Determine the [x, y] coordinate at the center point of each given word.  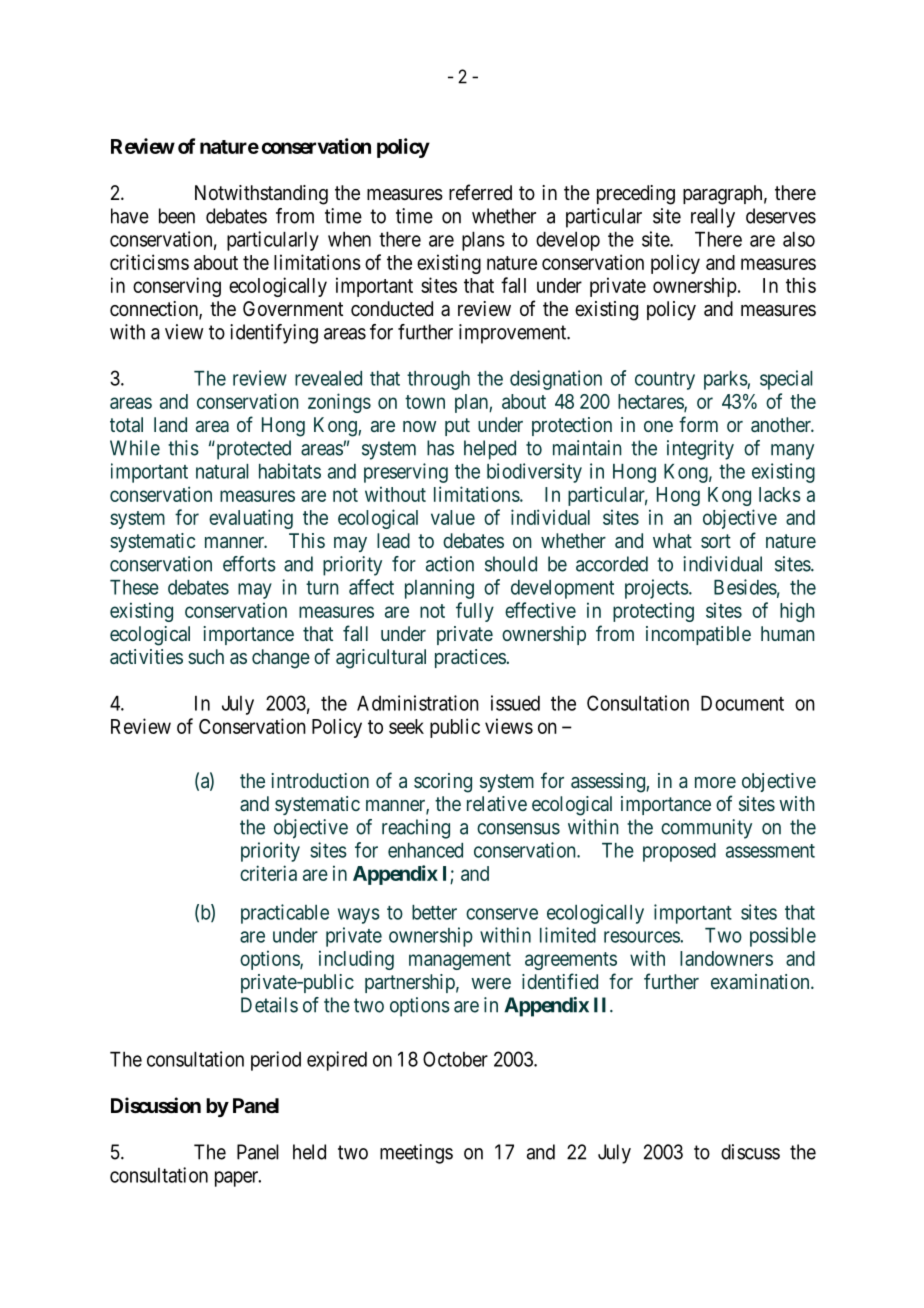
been [177, 216]
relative [497, 803]
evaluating [251, 519]
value [453, 517]
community [706, 829]
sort [716, 541]
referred [480, 192]
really [713, 218]
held [309, 1152]
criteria [268, 873]
